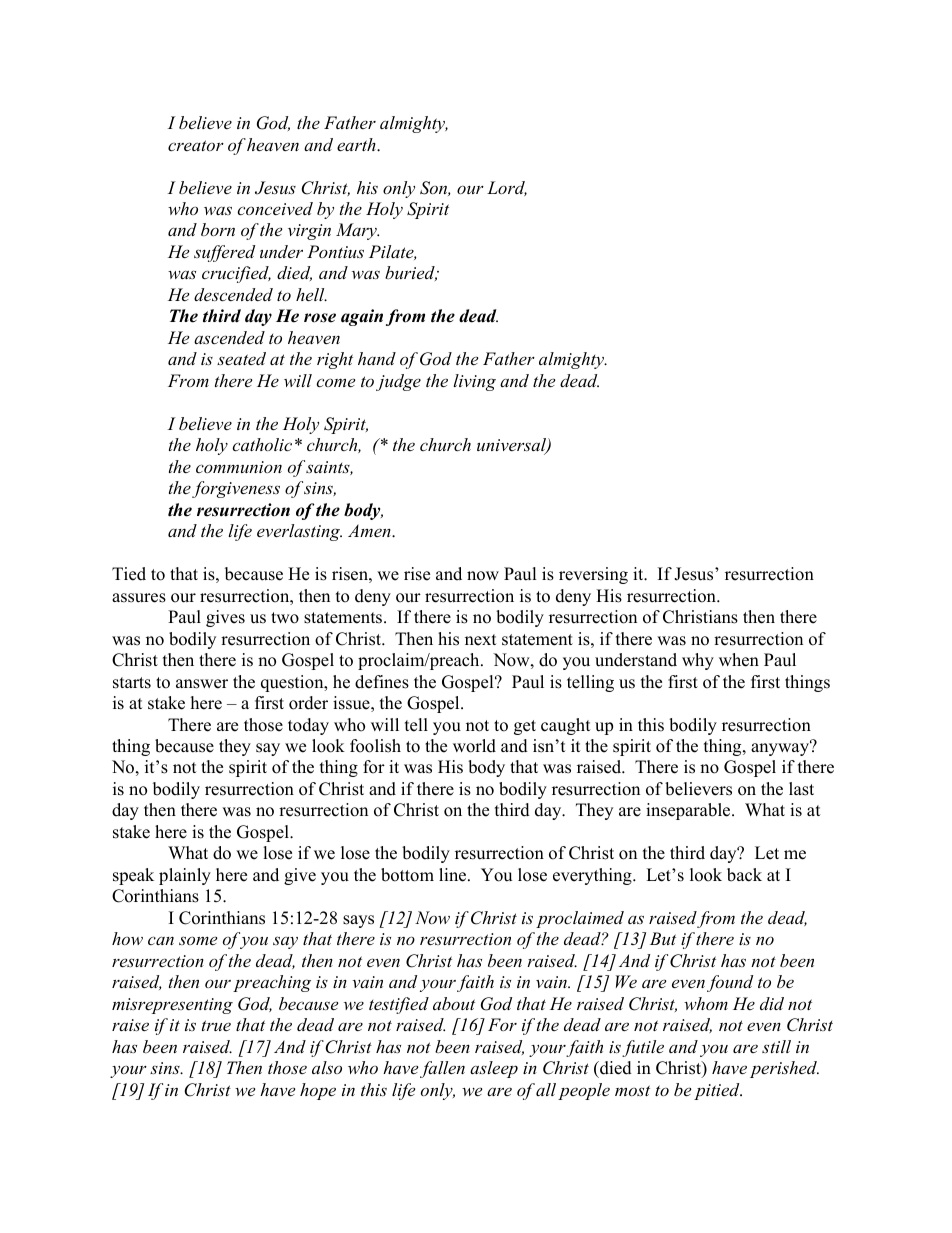 The image size is (952, 1233). What do you see at coordinates (481, 640) in the screenshot?
I see `next` at bounding box center [481, 640].
